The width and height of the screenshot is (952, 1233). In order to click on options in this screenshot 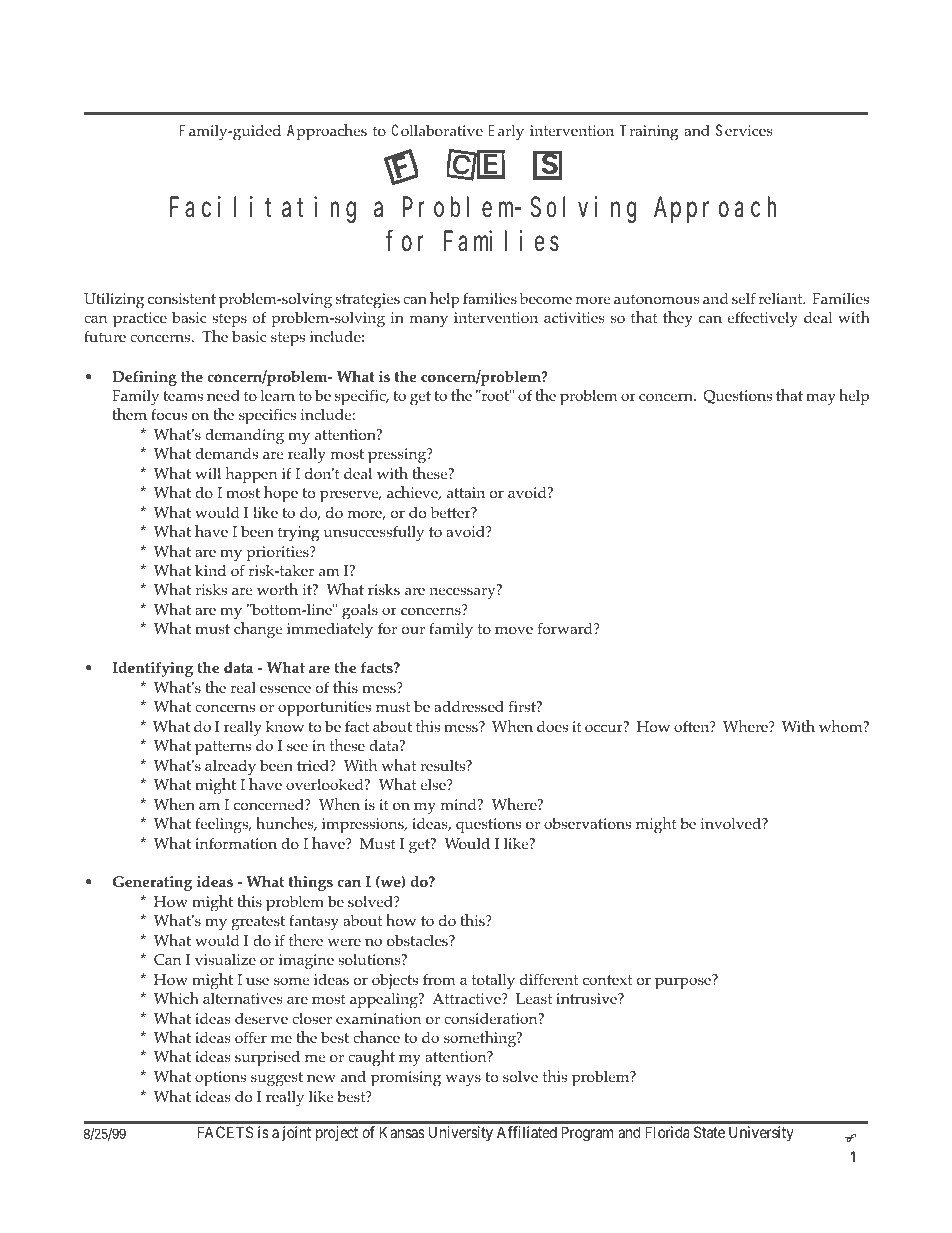, I will do `click(220, 1079)`.
